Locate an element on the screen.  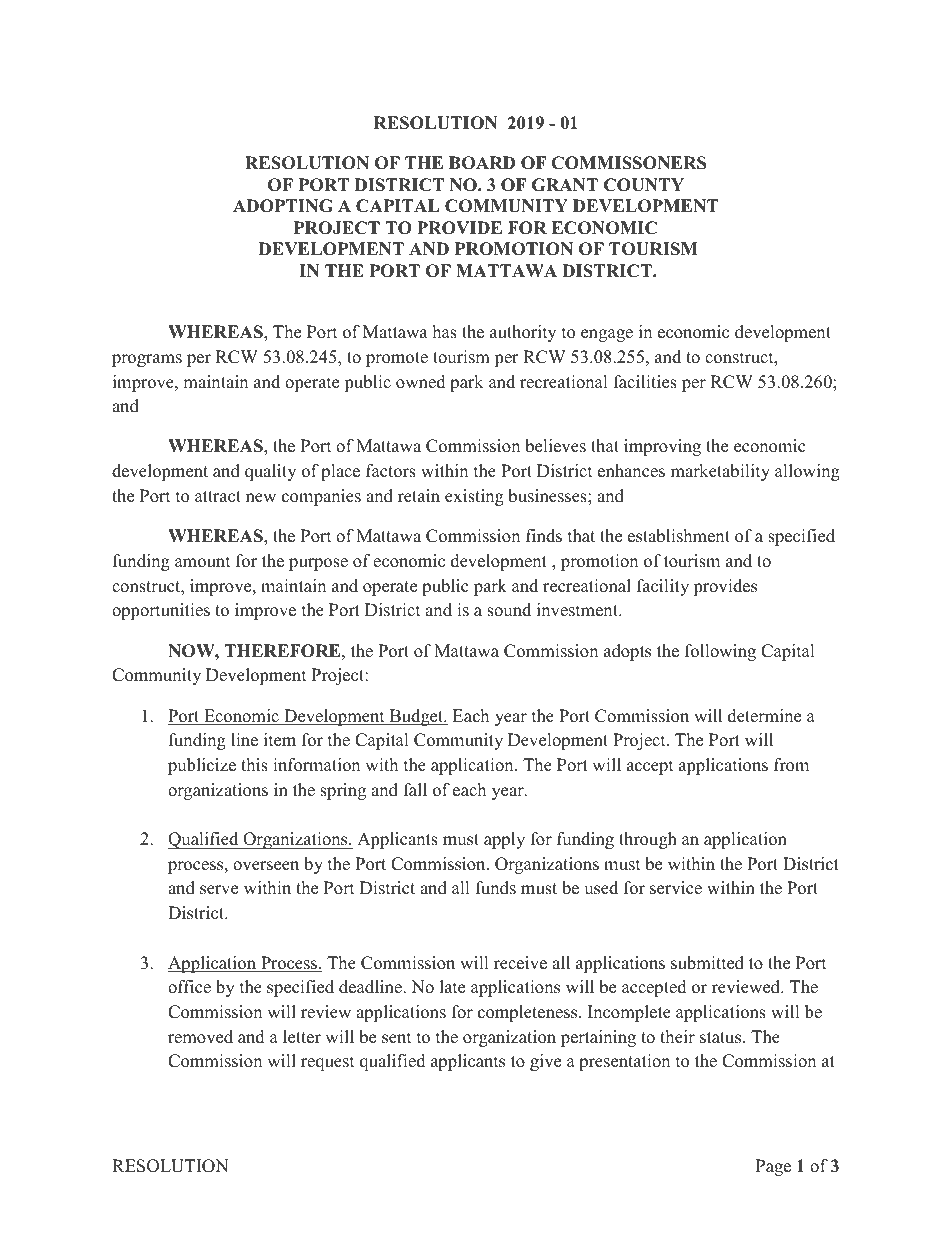
COUNTY is located at coordinates (644, 185).
